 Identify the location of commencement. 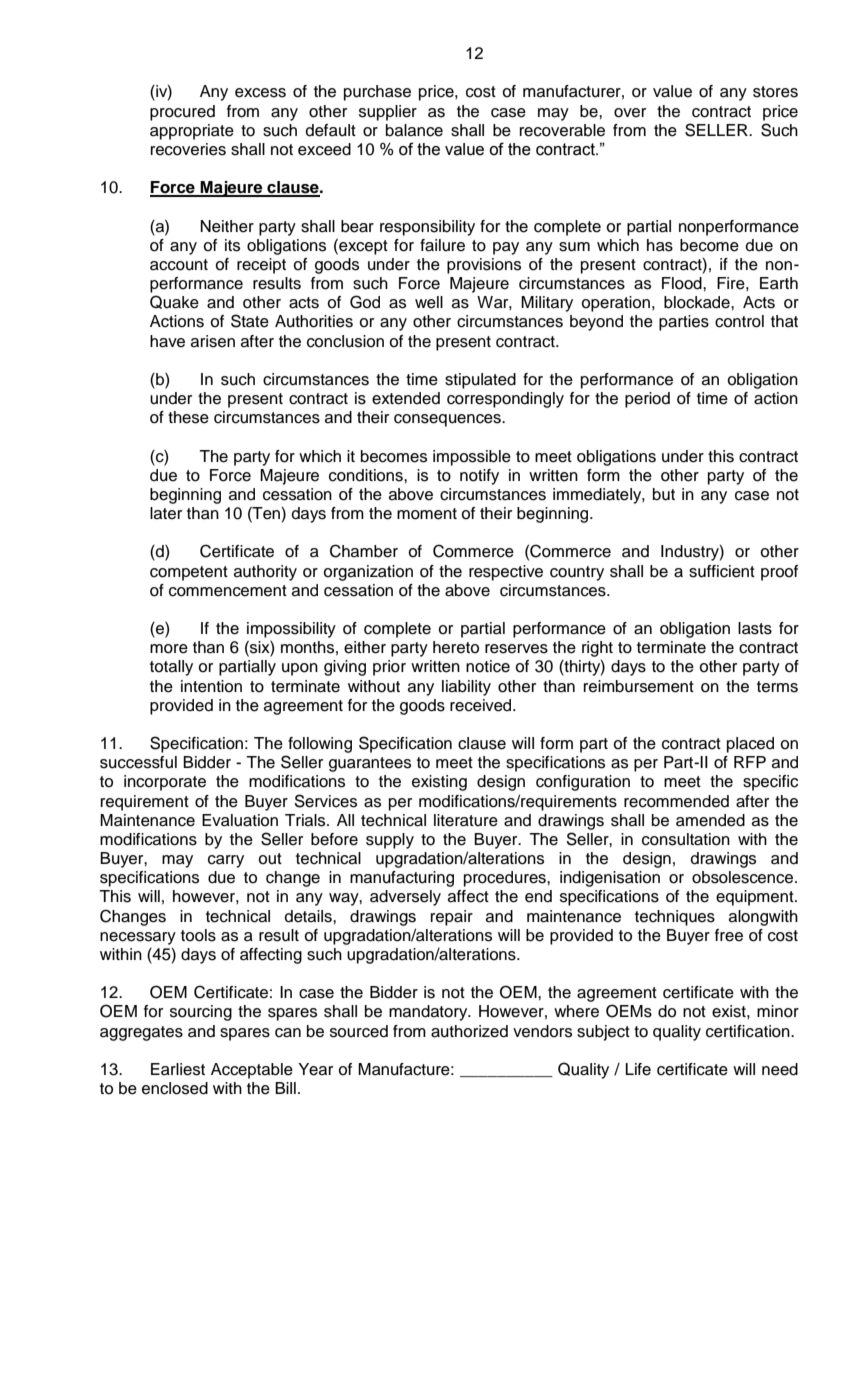
(228, 591).
